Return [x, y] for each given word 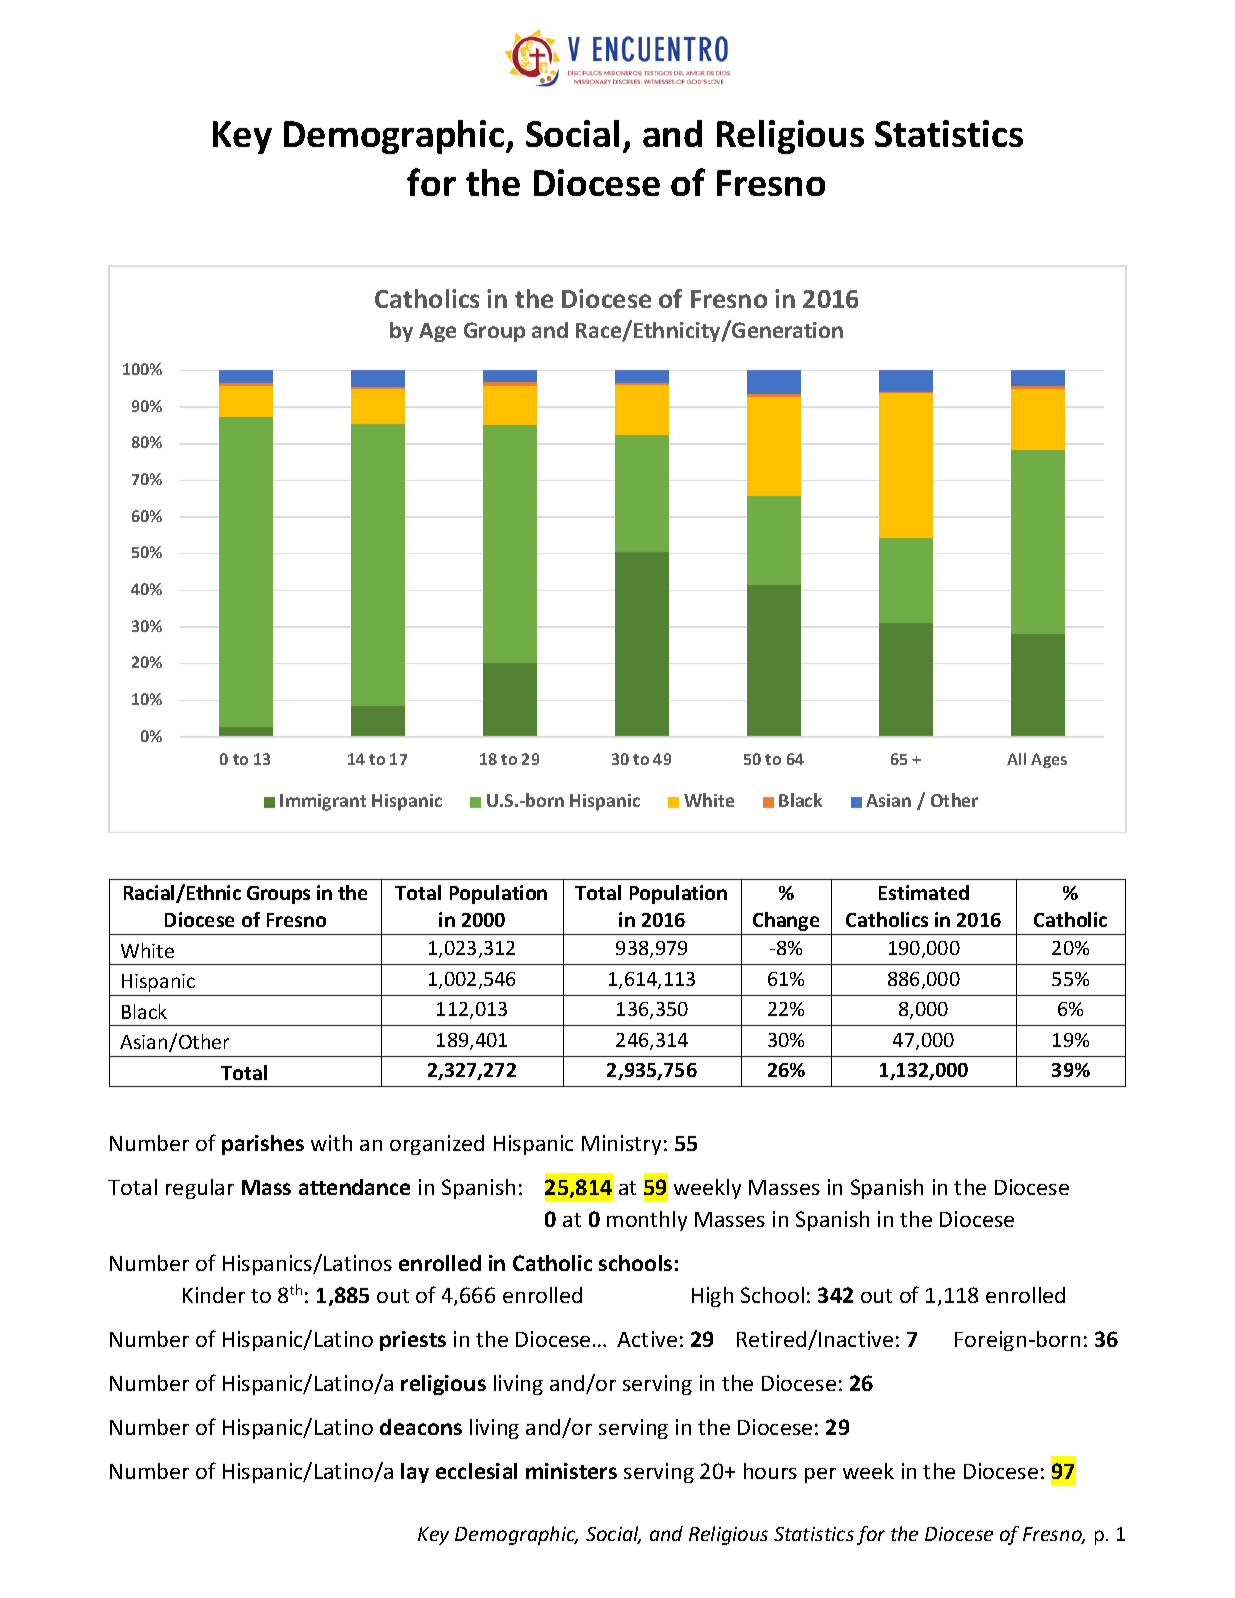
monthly [647, 1221]
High [712, 1297]
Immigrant [323, 802]
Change [786, 921]
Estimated [924, 892]
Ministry [621, 1145]
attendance [354, 1187]
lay [415, 1473]
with [331, 1143]
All [1016, 759]
